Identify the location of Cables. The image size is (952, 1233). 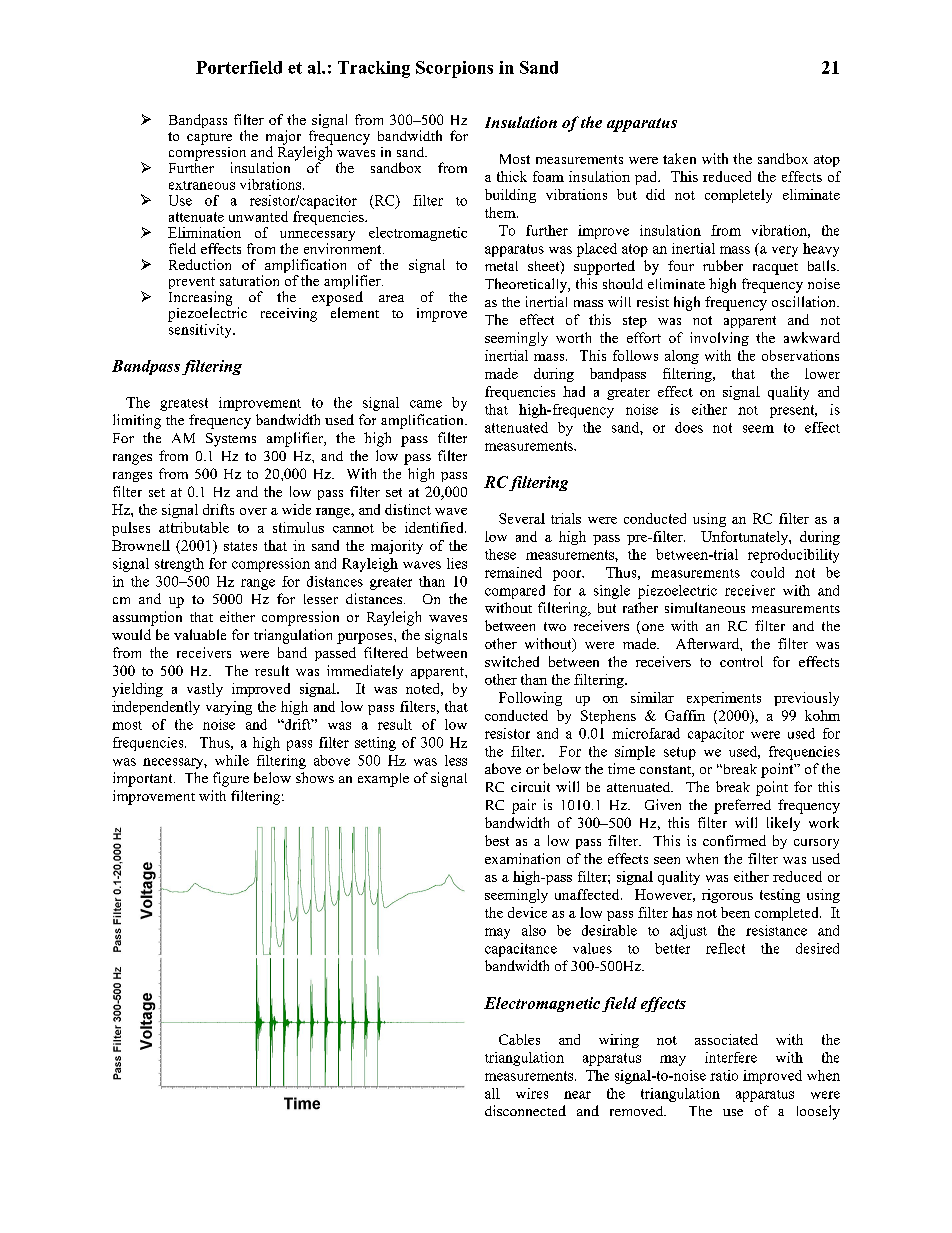
(519, 1039).
